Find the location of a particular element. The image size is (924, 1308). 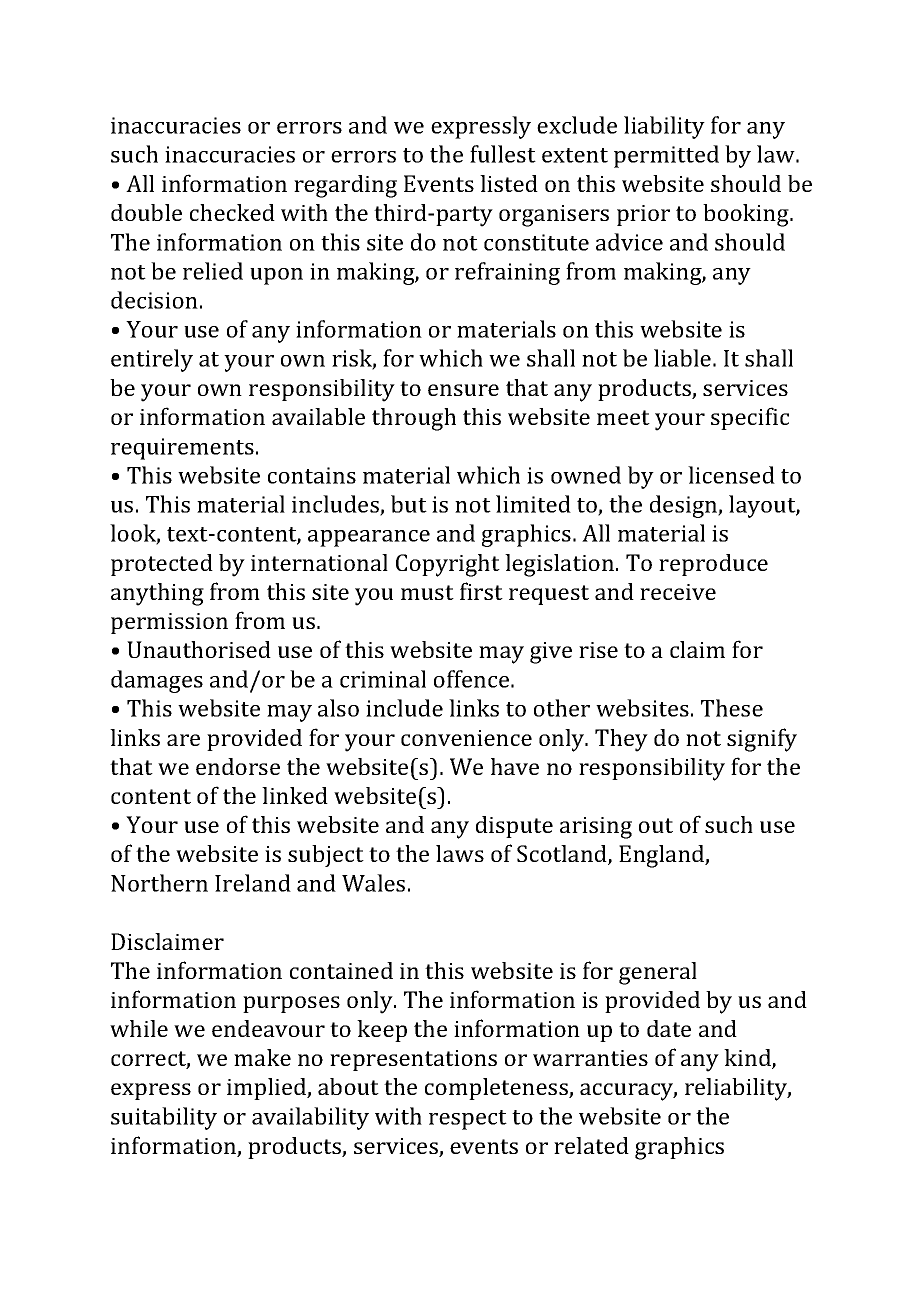

permitted is located at coordinates (666, 156).
